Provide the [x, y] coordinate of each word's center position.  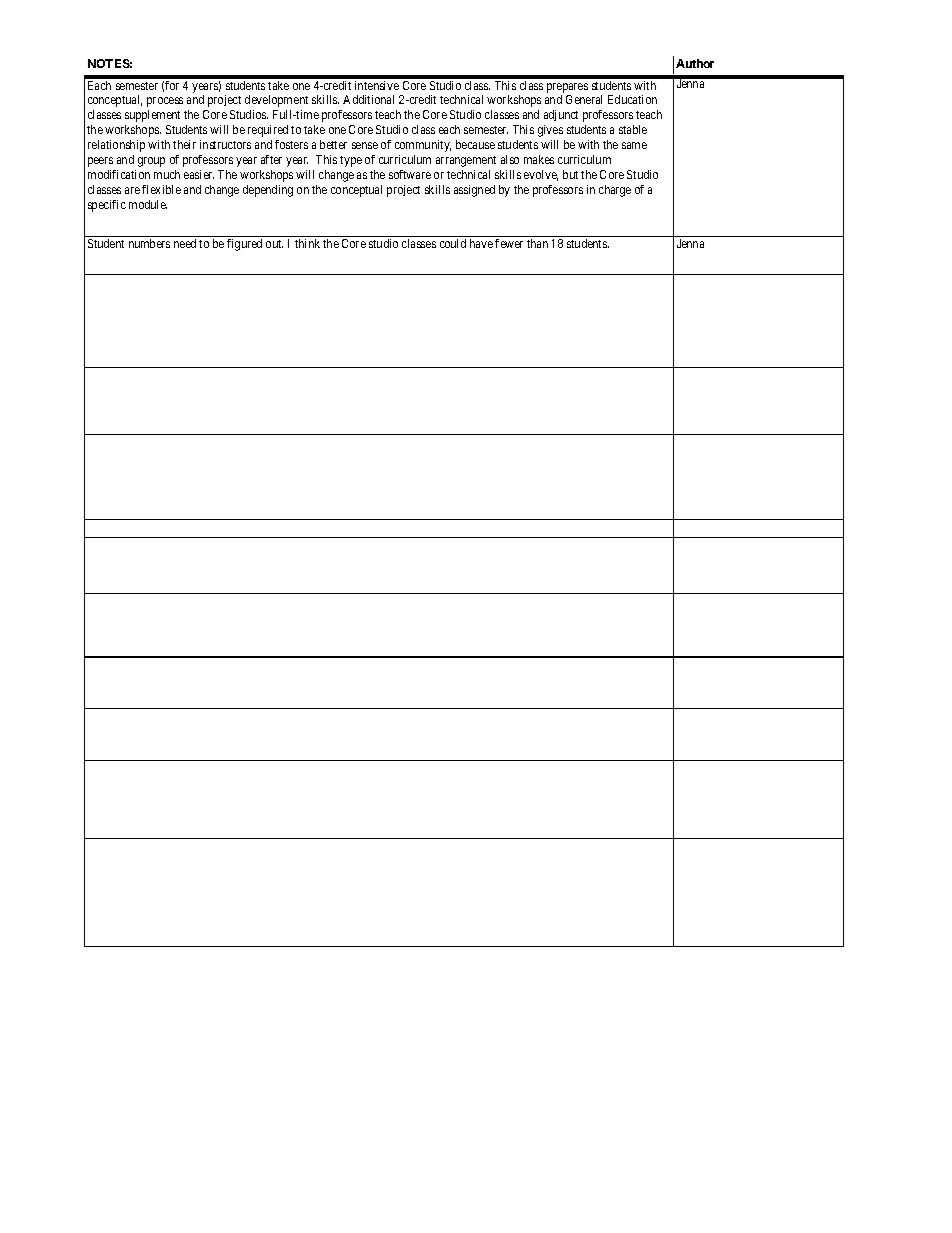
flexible [161, 189]
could [453, 243]
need [185, 243]
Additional [368, 99]
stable [633, 129]
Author [695, 63]
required [268, 131]
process [165, 102]
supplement [152, 116]
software [410, 174]
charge [615, 191]
